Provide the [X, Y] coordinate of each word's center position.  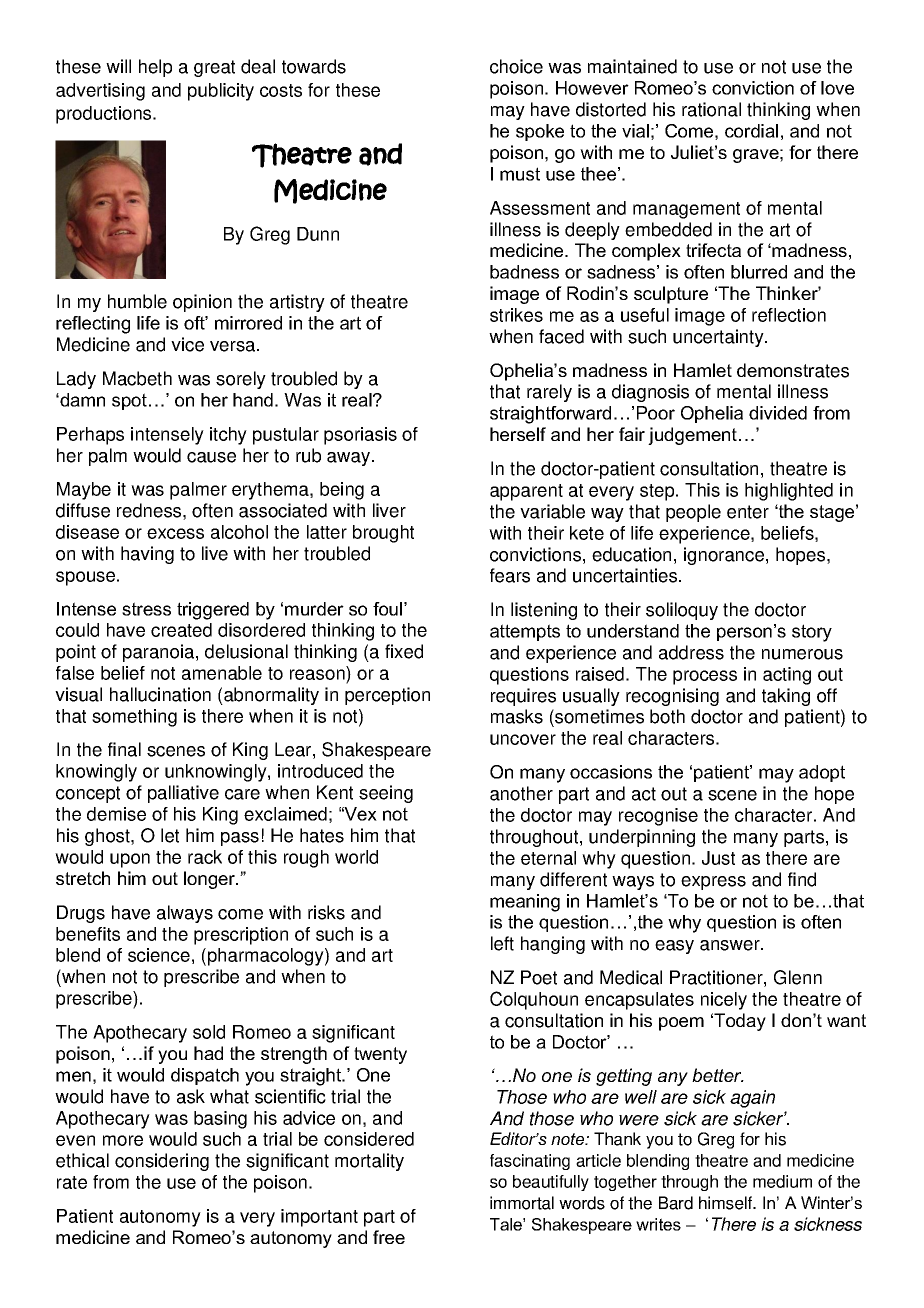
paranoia [160, 653]
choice [516, 66]
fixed [404, 651]
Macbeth [137, 378]
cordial [751, 131]
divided [778, 413]
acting [787, 676]
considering [162, 1162]
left [502, 943]
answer [731, 945]
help [155, 68]
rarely [549, 393]
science [159, 955]
